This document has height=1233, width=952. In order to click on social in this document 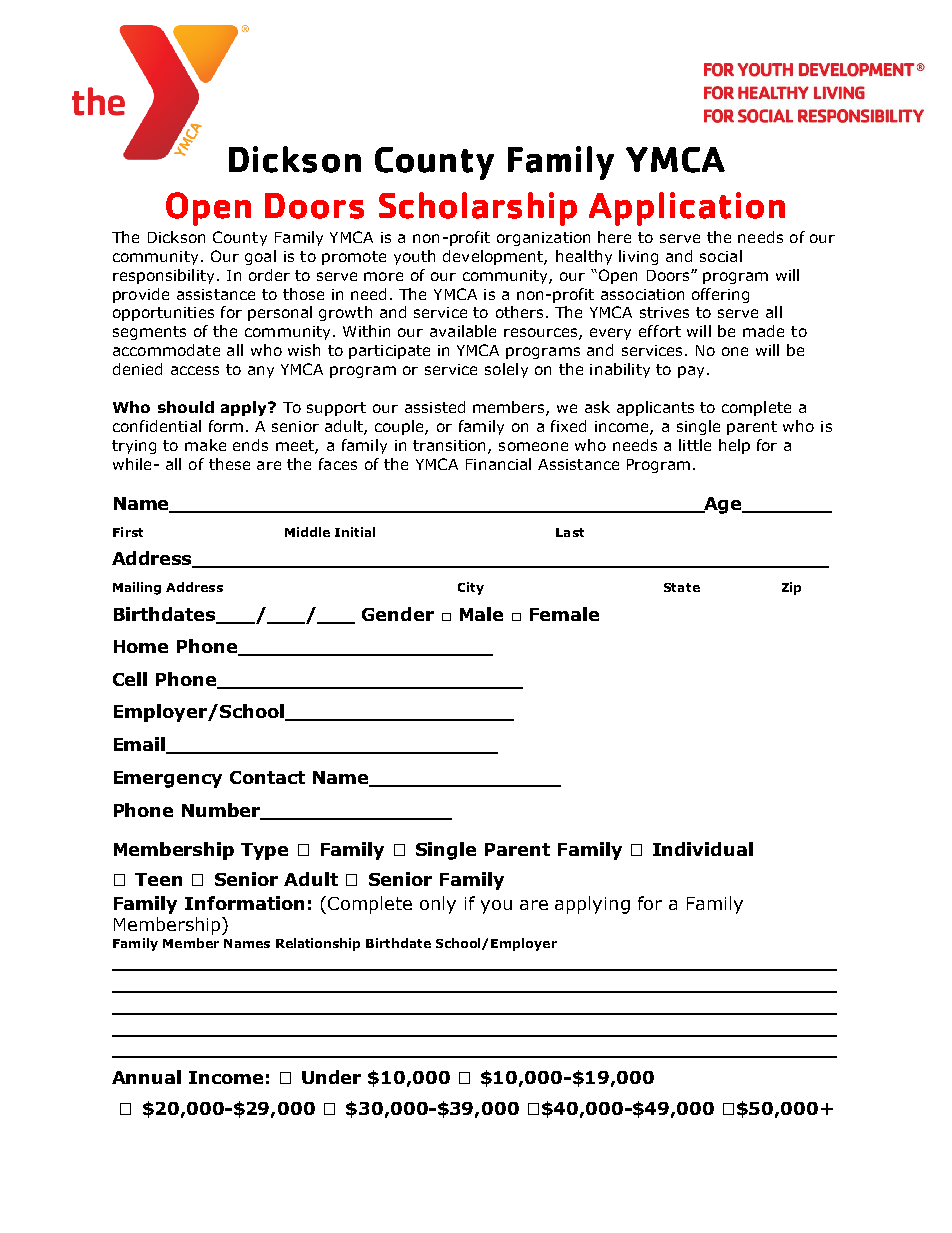, I will do `click(721, 256)`.
